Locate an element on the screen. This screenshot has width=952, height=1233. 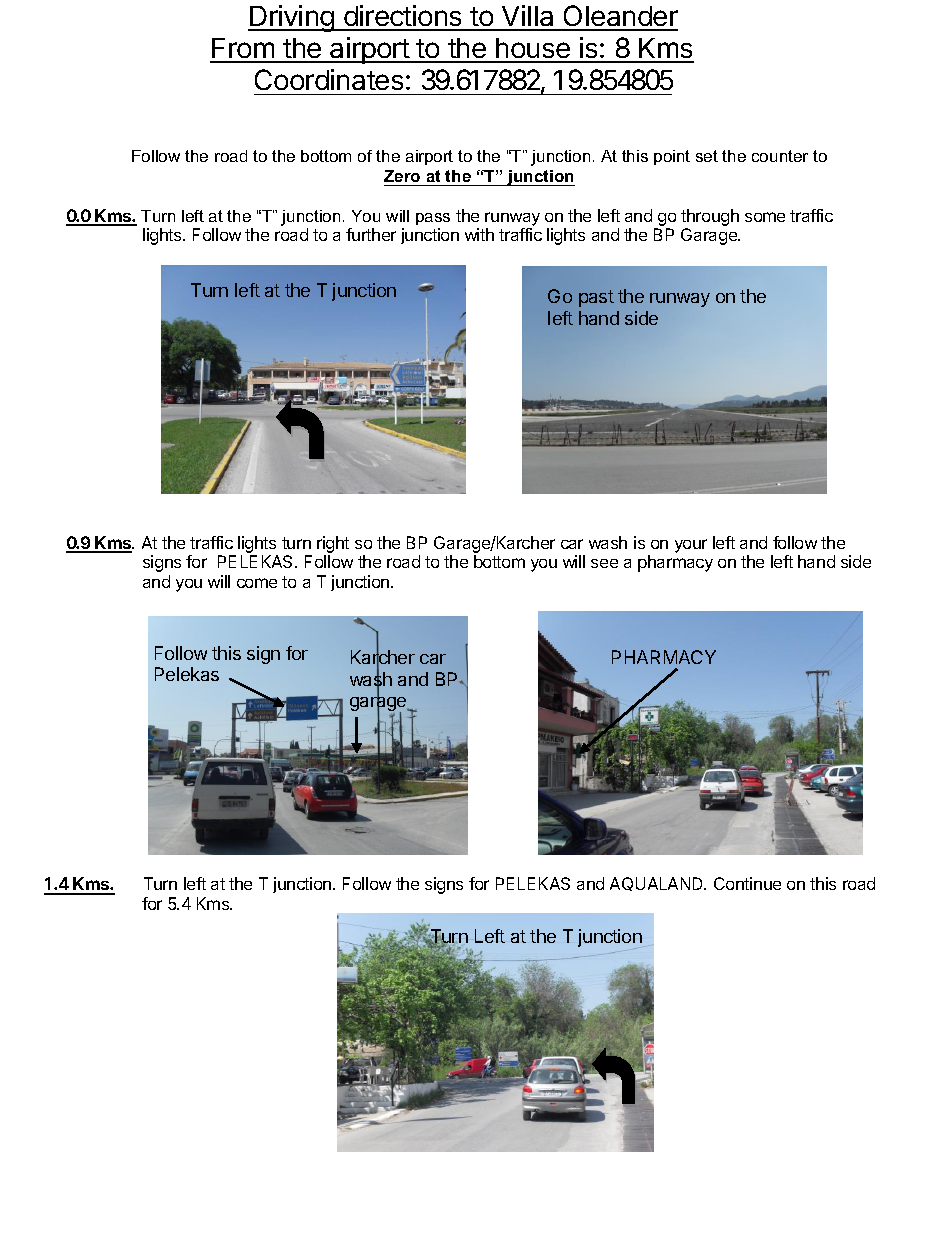
Driving is located at coordinates (292, 18).
